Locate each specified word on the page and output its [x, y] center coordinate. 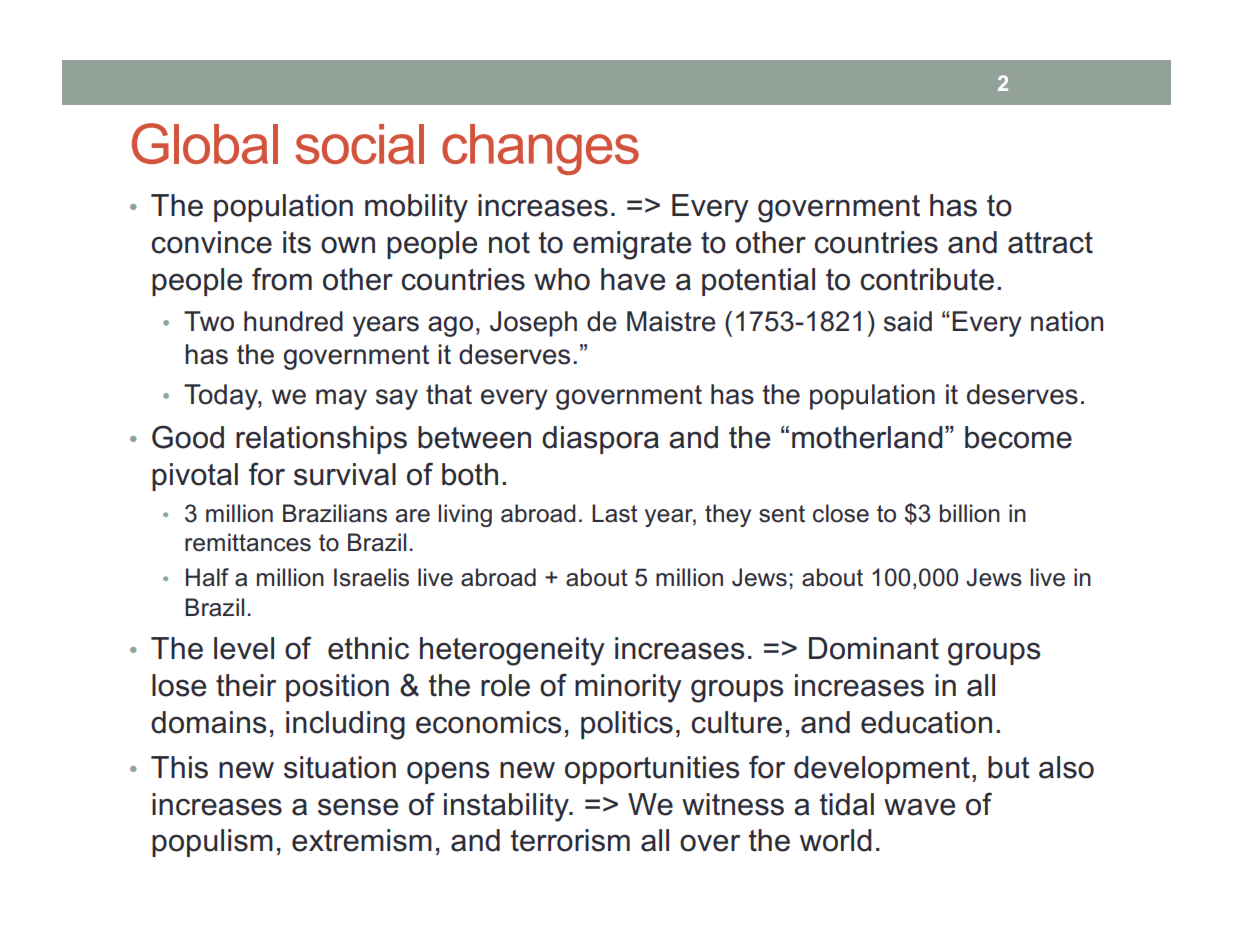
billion [970, 513]
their [246, 685]
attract [1050, 243]
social [359, 144]
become [1018, 437]
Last [615, 513]
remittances [248, 542]
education [926, 722]
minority [628, 688]
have [633, 279]
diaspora [600, 440]
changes [540, 149]
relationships [321, 440]
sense [358, 807]
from [282, 279]
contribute [927, 279]
